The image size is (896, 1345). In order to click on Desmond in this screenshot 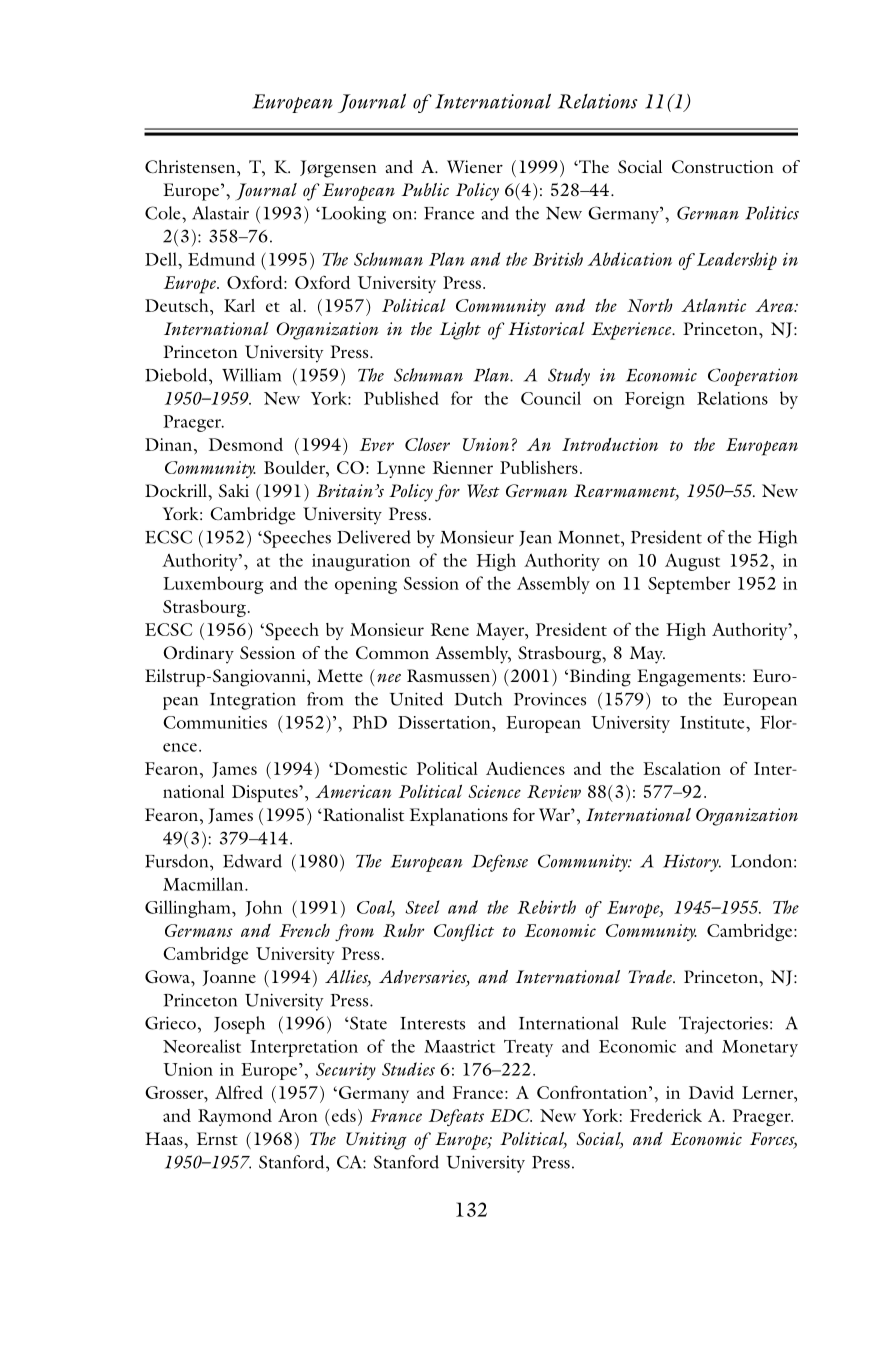, I will do `click(246, 444)`.
